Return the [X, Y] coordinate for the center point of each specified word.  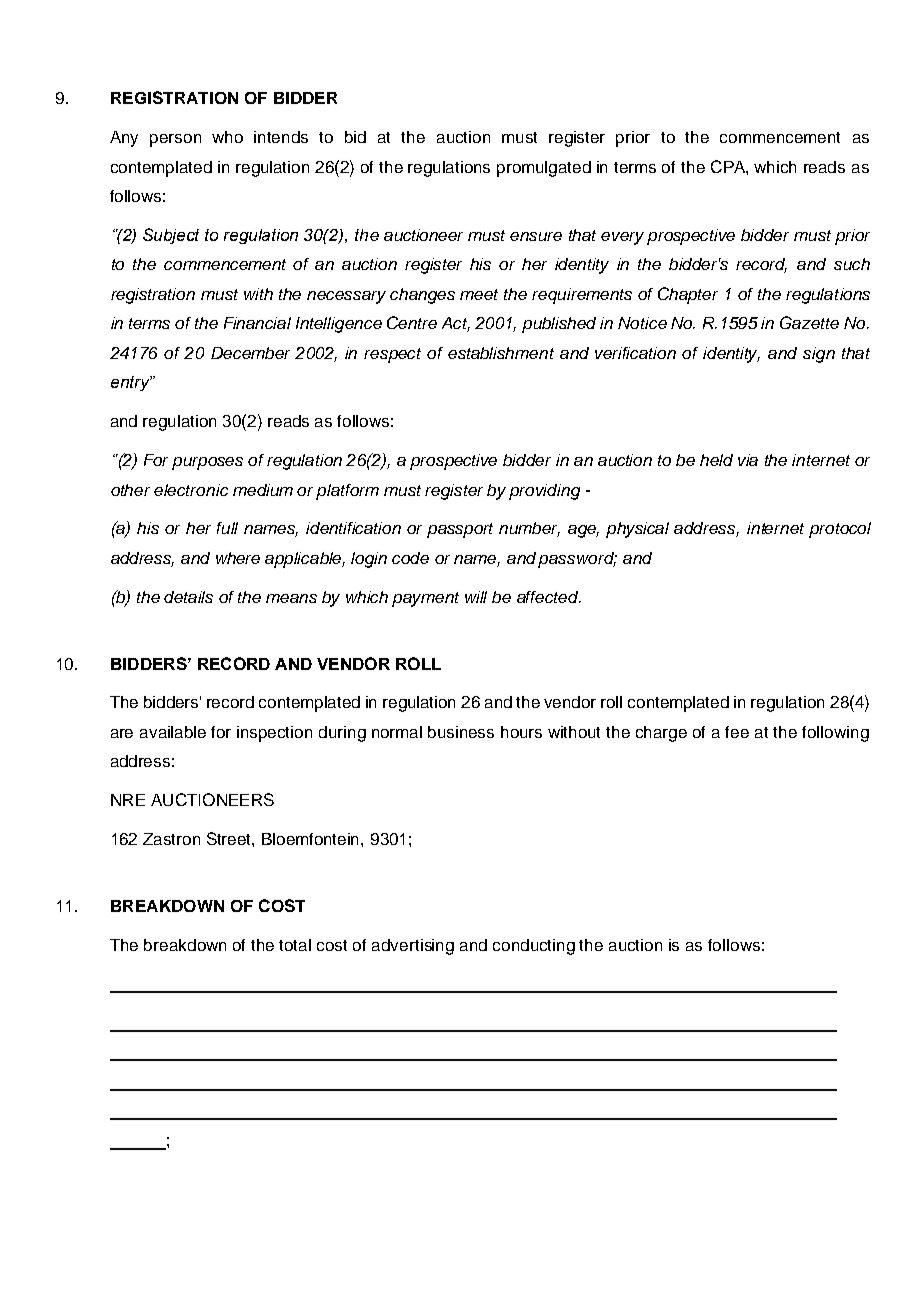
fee [737, 732]
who [227, 137]
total [295, 945]
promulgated [544, 169]
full [227, 528]
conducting [534, 947]
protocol [840, 530]
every [622, 238]
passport [460, 530]
